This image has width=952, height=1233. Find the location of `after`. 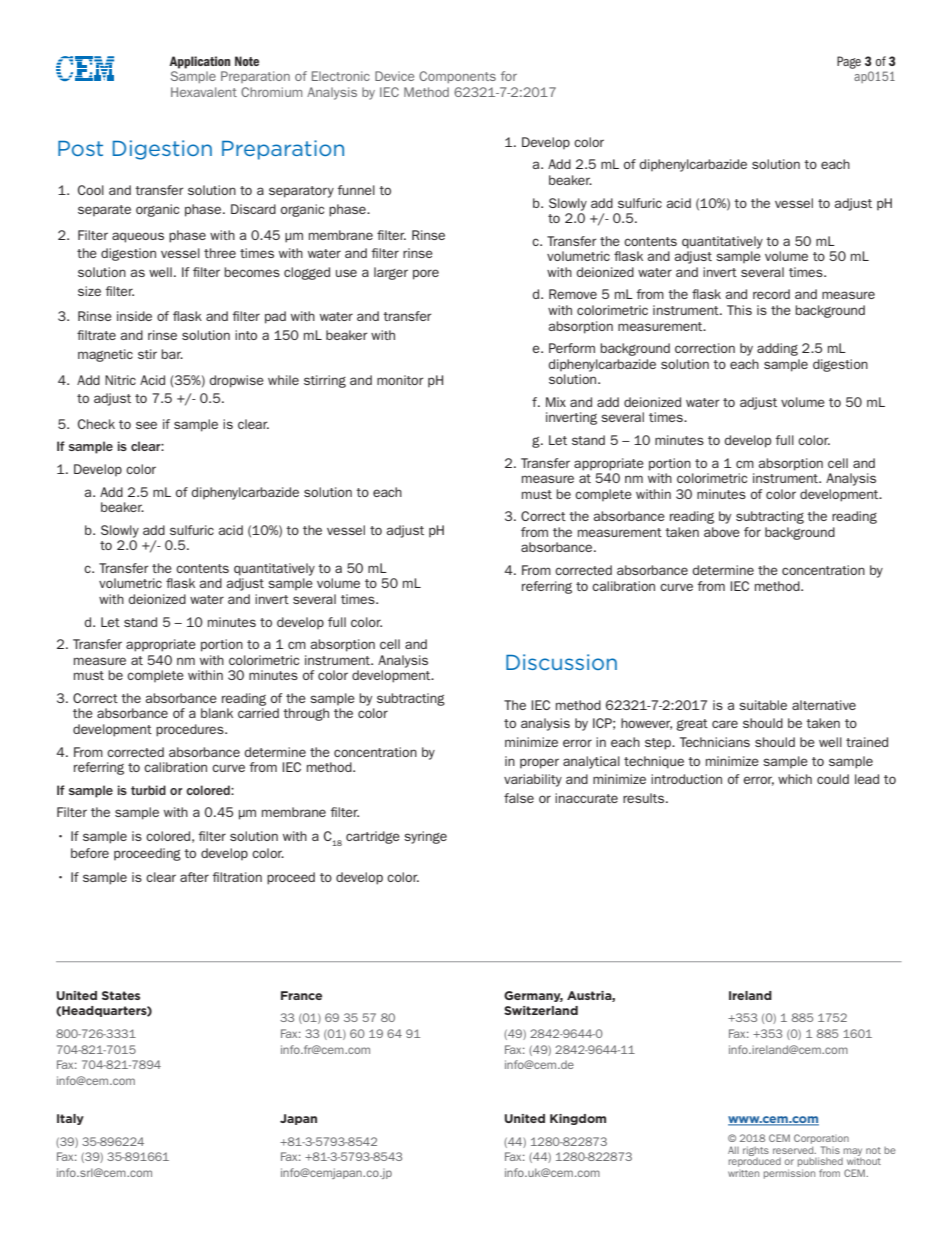

after is located at coordinates (194, 877).
